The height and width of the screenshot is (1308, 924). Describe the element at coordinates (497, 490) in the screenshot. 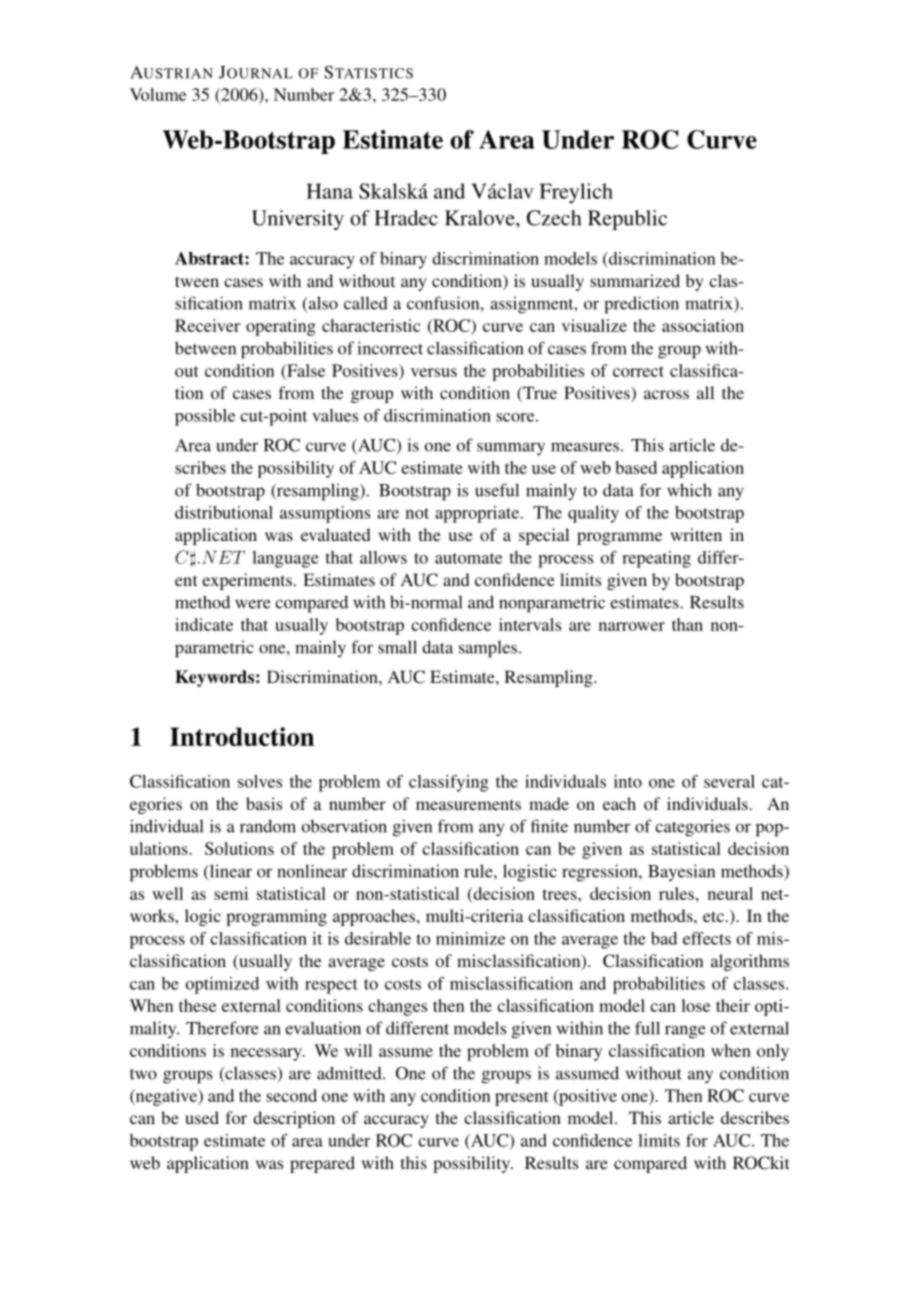

I see `useful` at that location.
